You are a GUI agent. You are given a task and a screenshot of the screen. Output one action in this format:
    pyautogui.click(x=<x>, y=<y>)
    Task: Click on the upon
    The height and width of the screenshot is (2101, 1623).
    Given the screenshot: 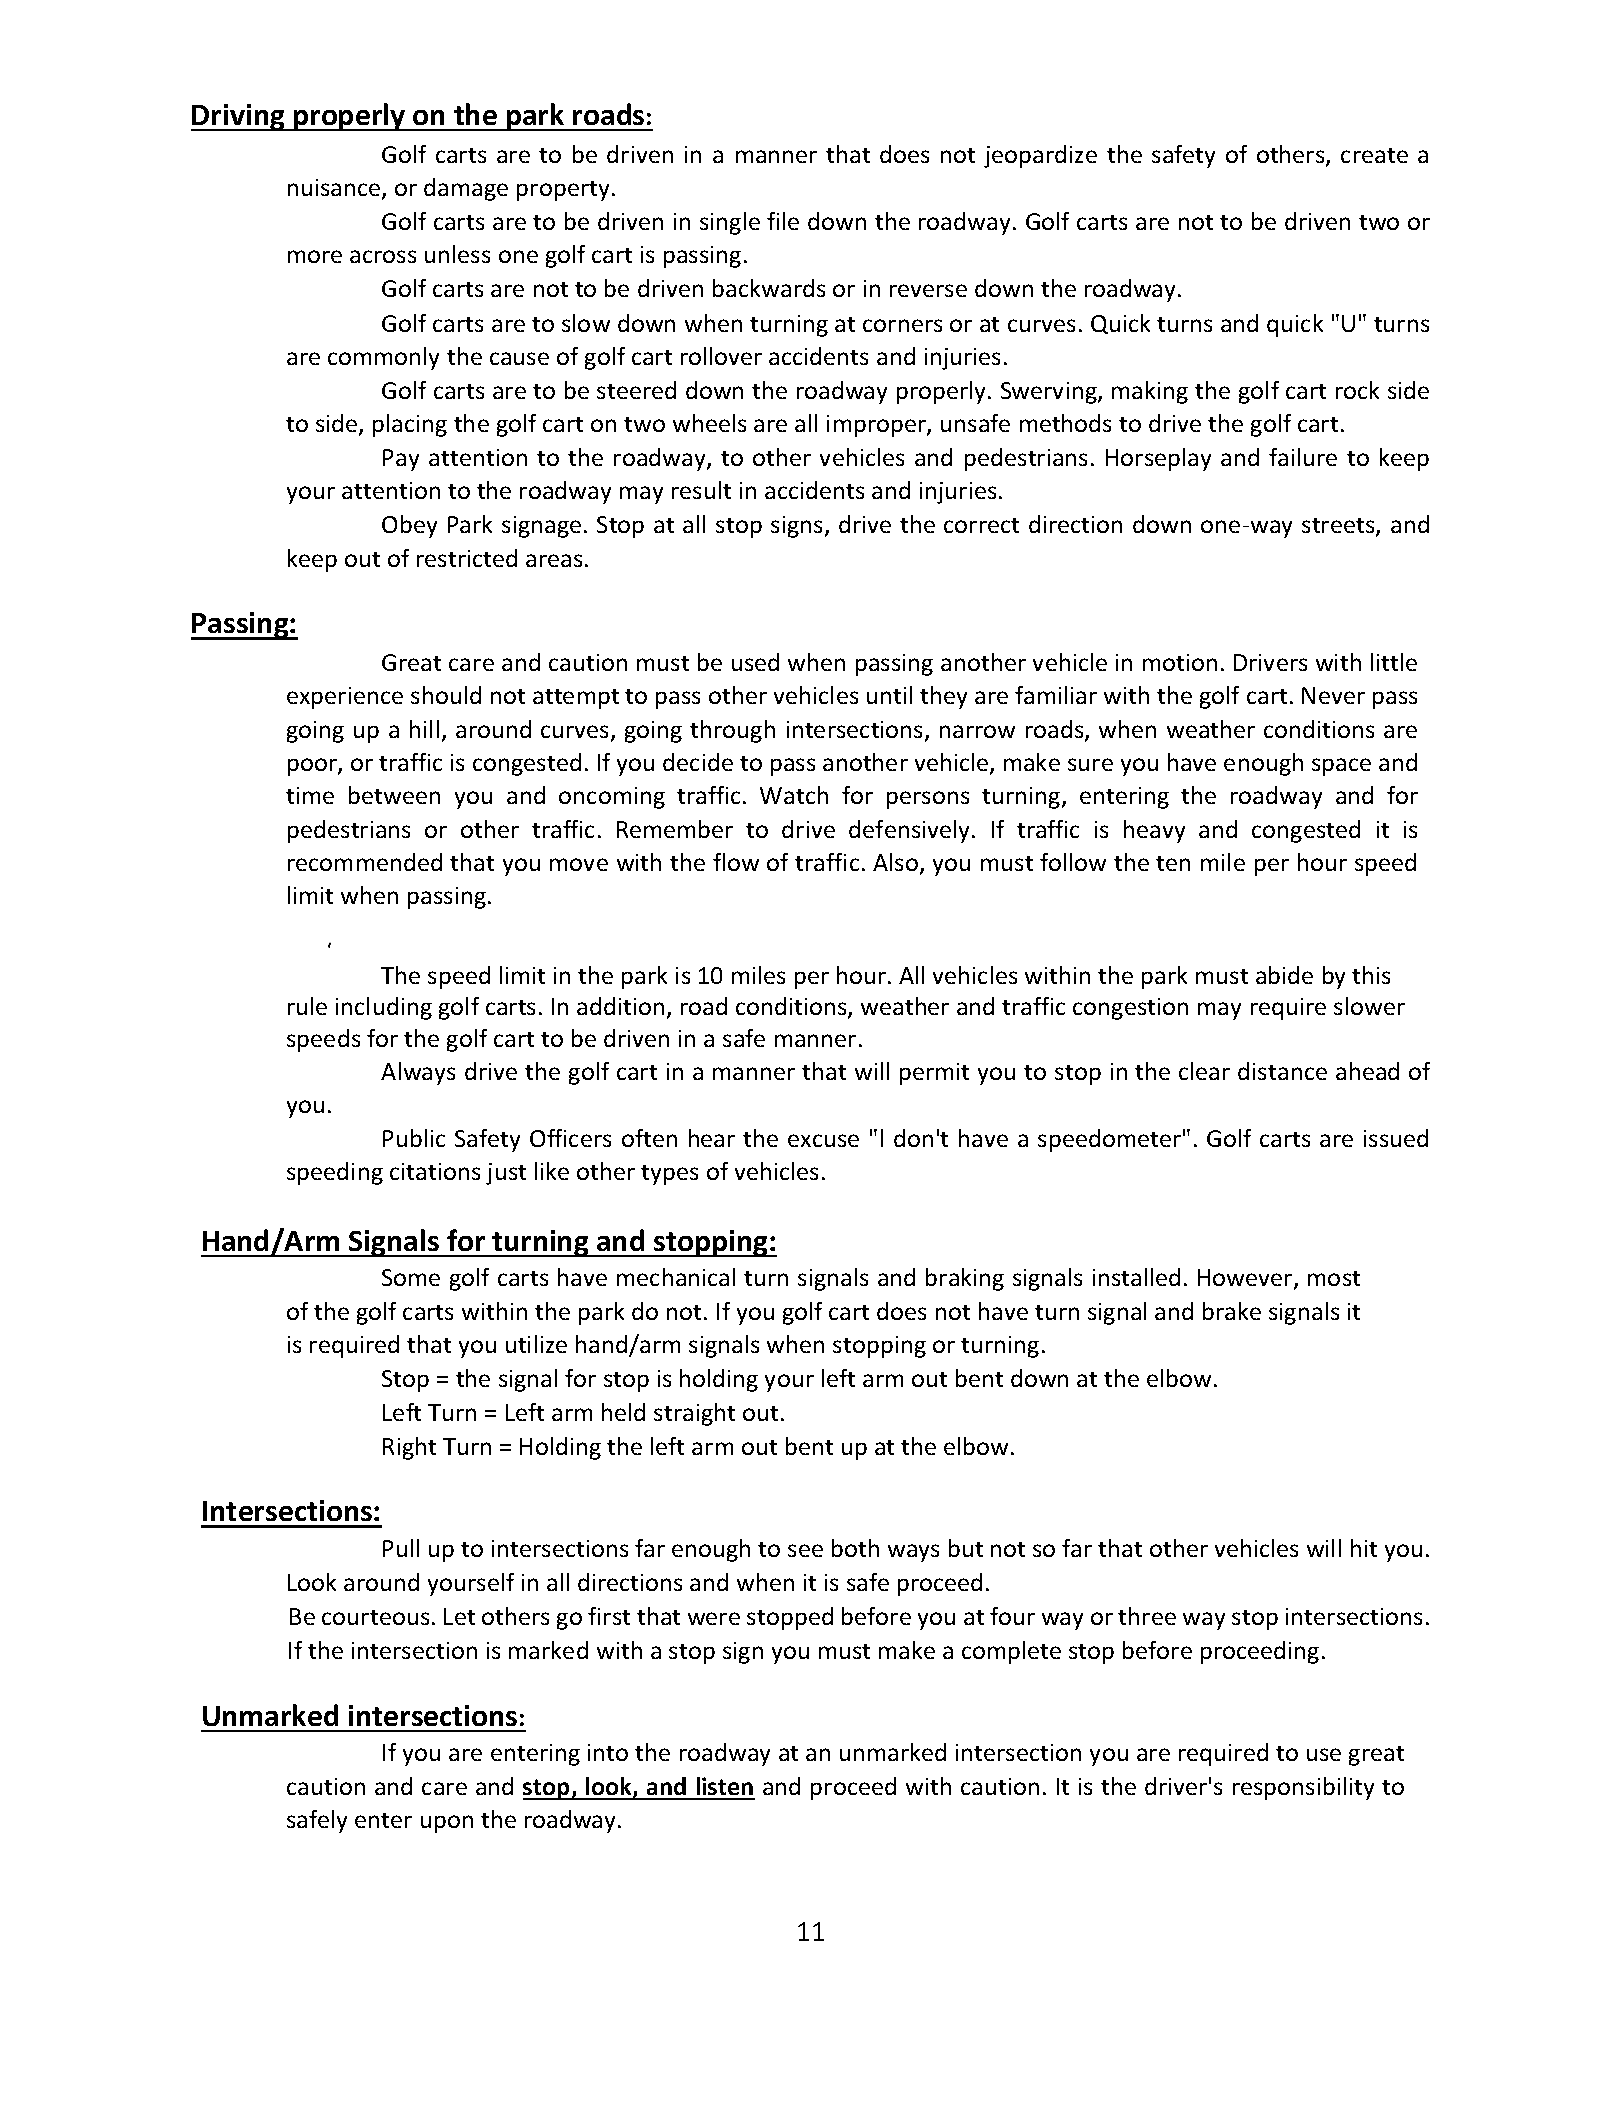 What is the action you would take?
    pyautogui.click(x=447, y=1824)
